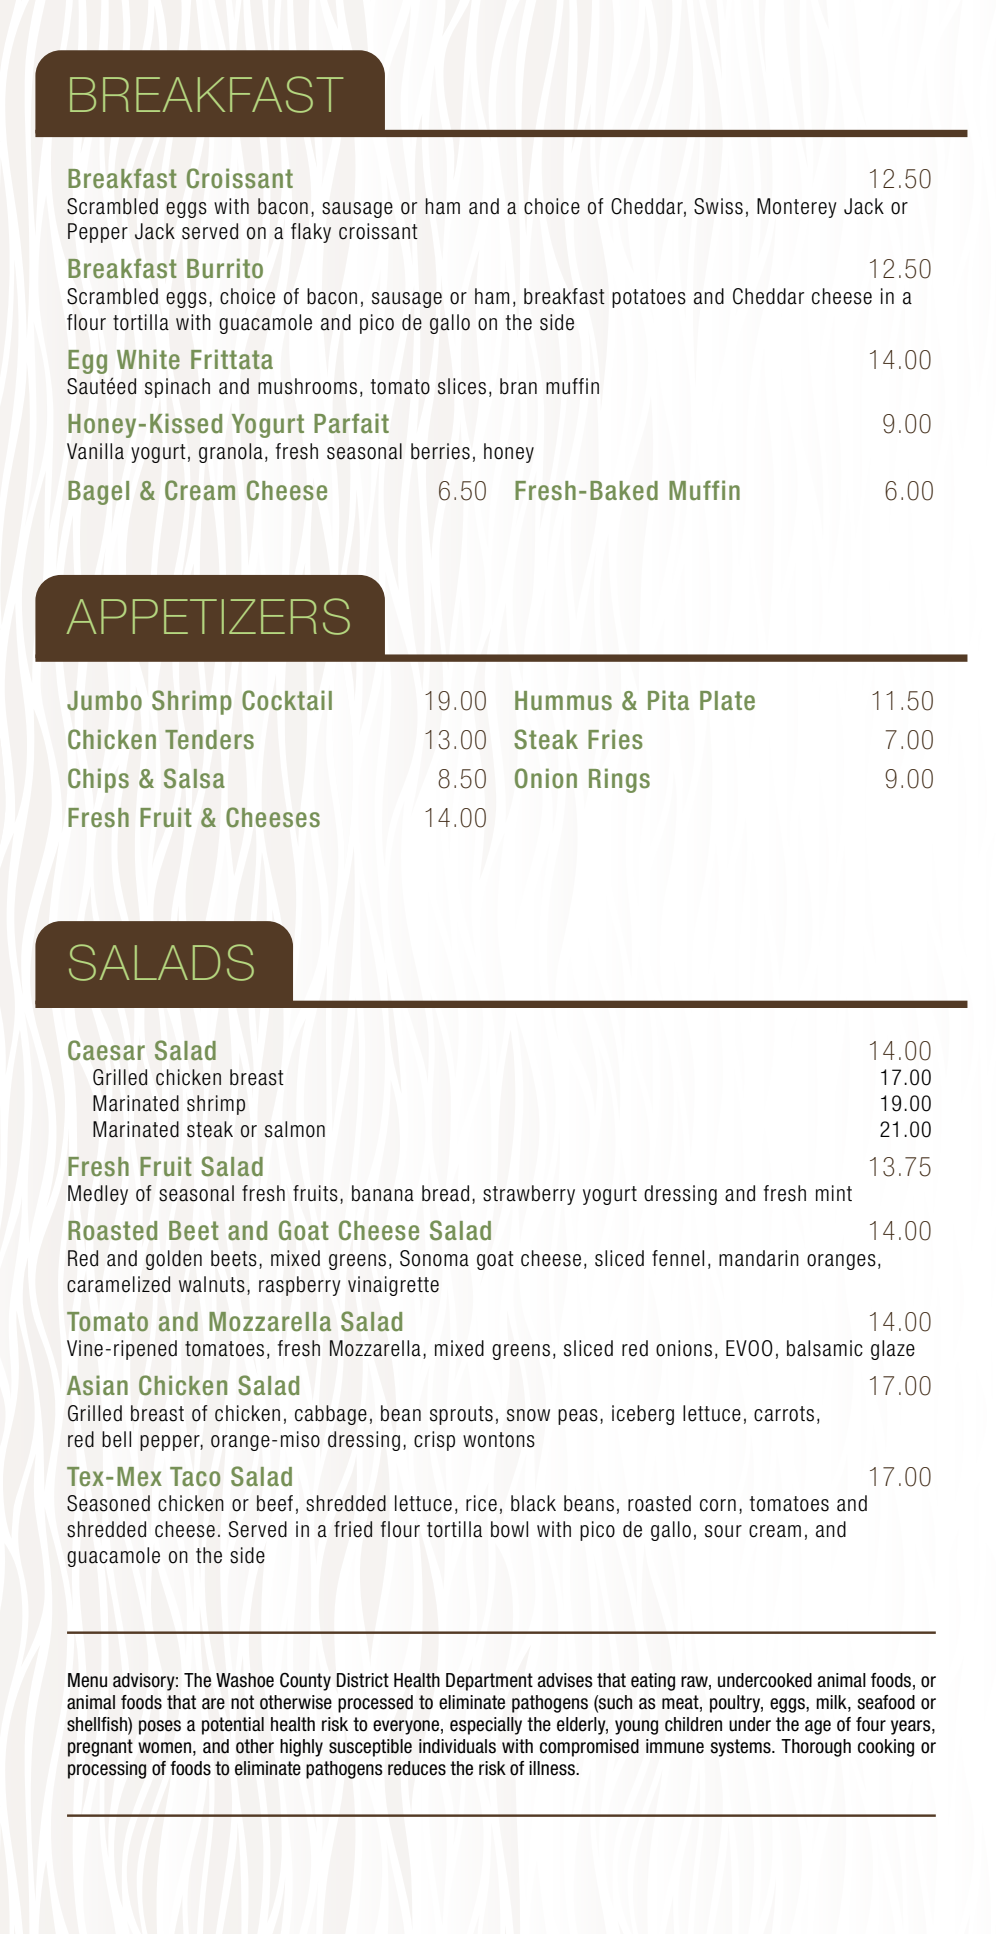 The width and height of the screenshot is (998, 1934). I want to click on poses, so click(160, 1727).
